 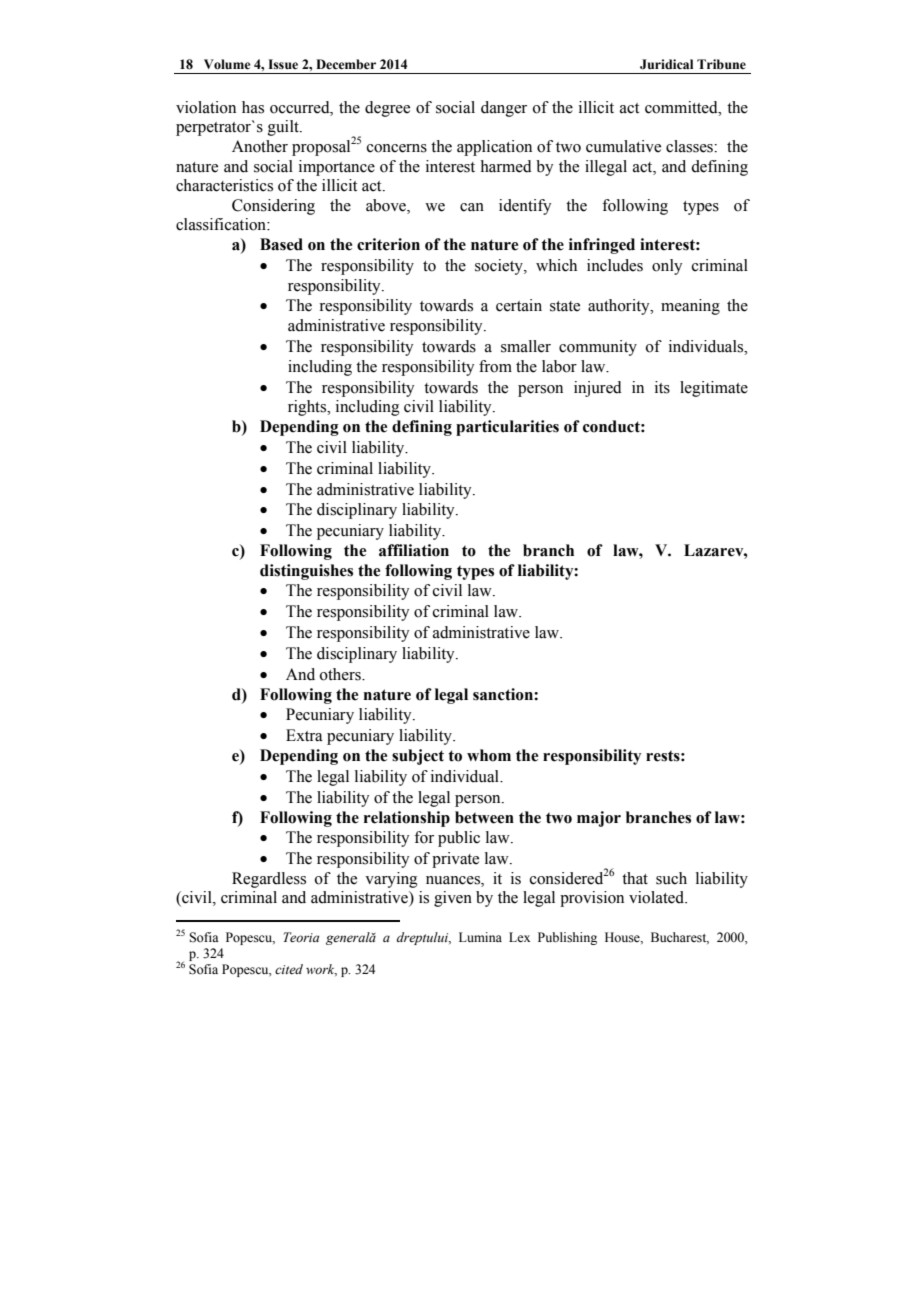 I want to click on whom, so click(x=489, y=755).
